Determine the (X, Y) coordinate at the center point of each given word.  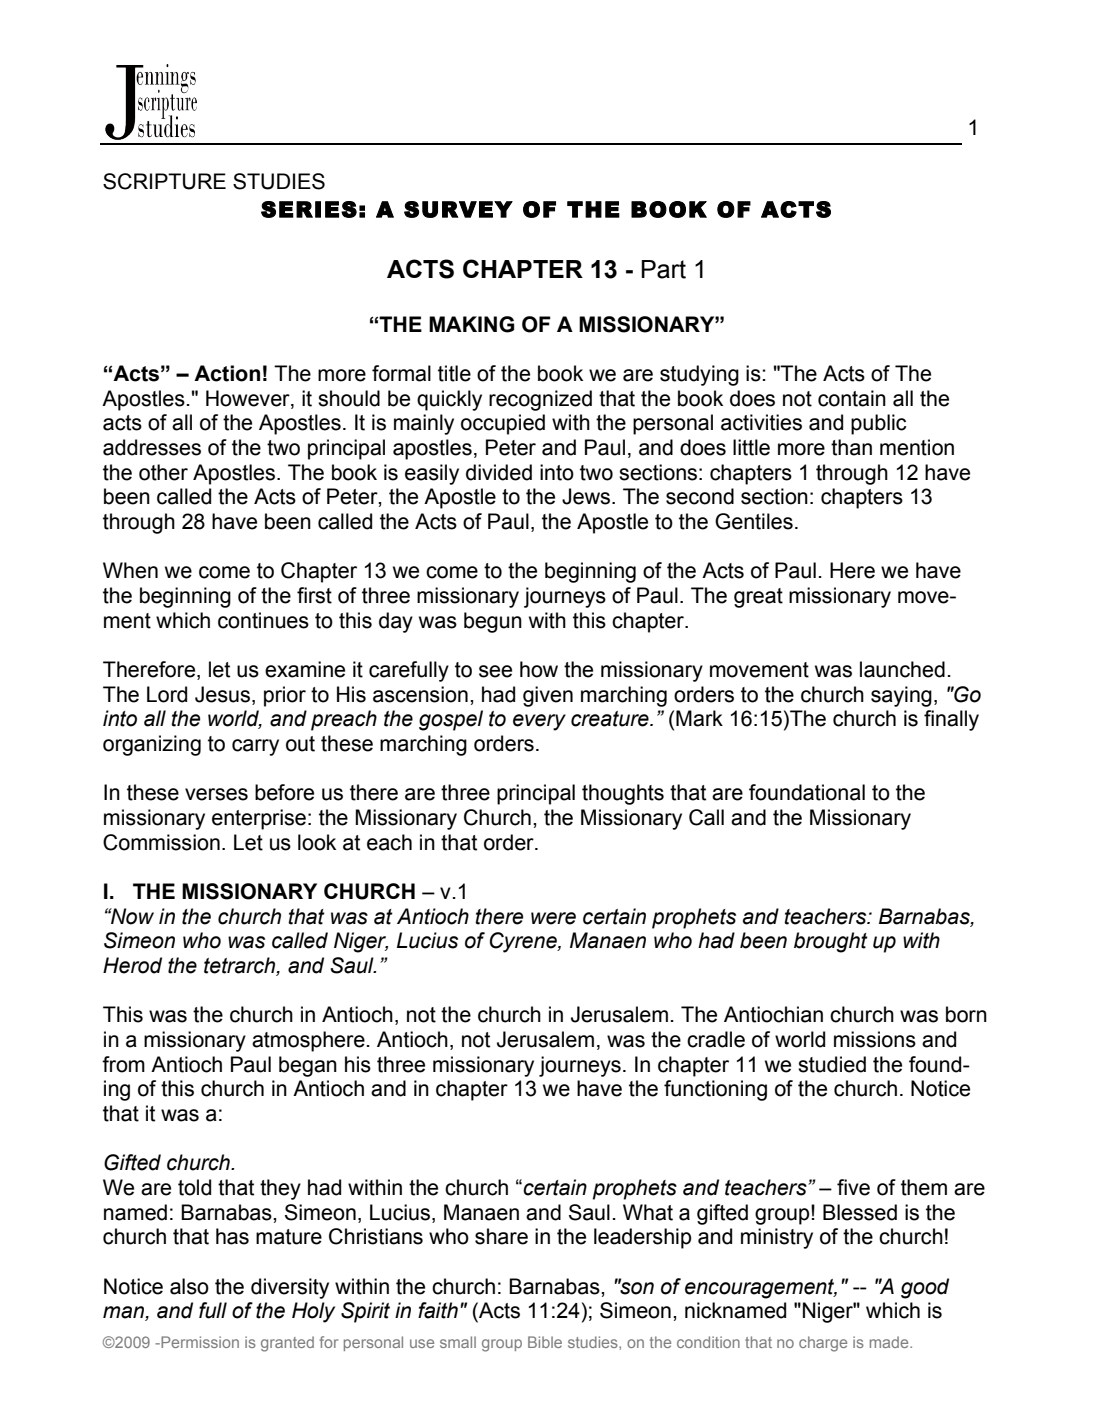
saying (901, 696)
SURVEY (458, 209)
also (189, 1286)
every (539, 722)
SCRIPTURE (164, 181)
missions (875, 1039)
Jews (587, 496)
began (308, 1066)
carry (255, 747)
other (163, 472)
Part (663, 269)
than (851, 447)
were (553, 918)
